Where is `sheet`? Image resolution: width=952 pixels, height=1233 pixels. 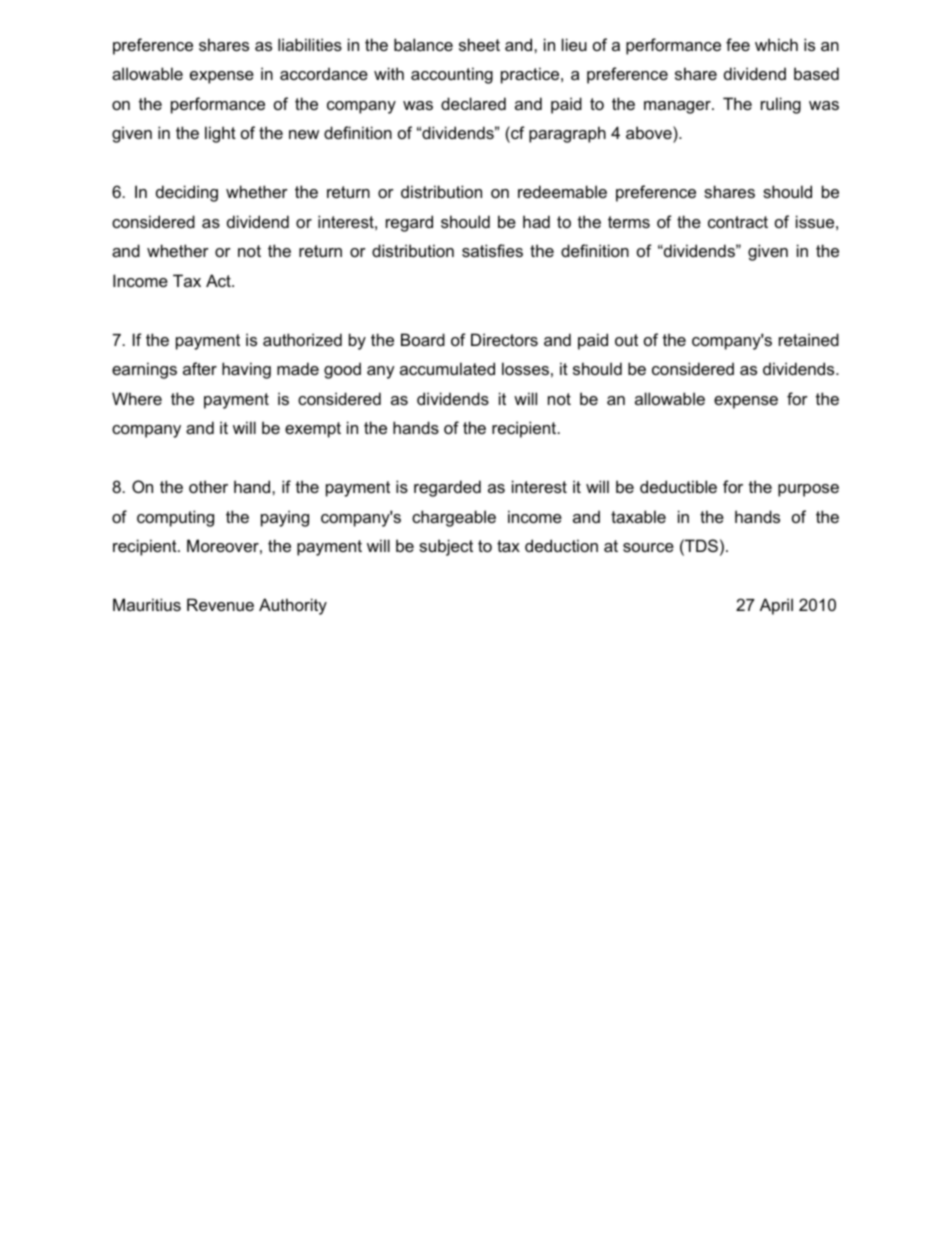 sheet is located at coordinates (479, 44).
